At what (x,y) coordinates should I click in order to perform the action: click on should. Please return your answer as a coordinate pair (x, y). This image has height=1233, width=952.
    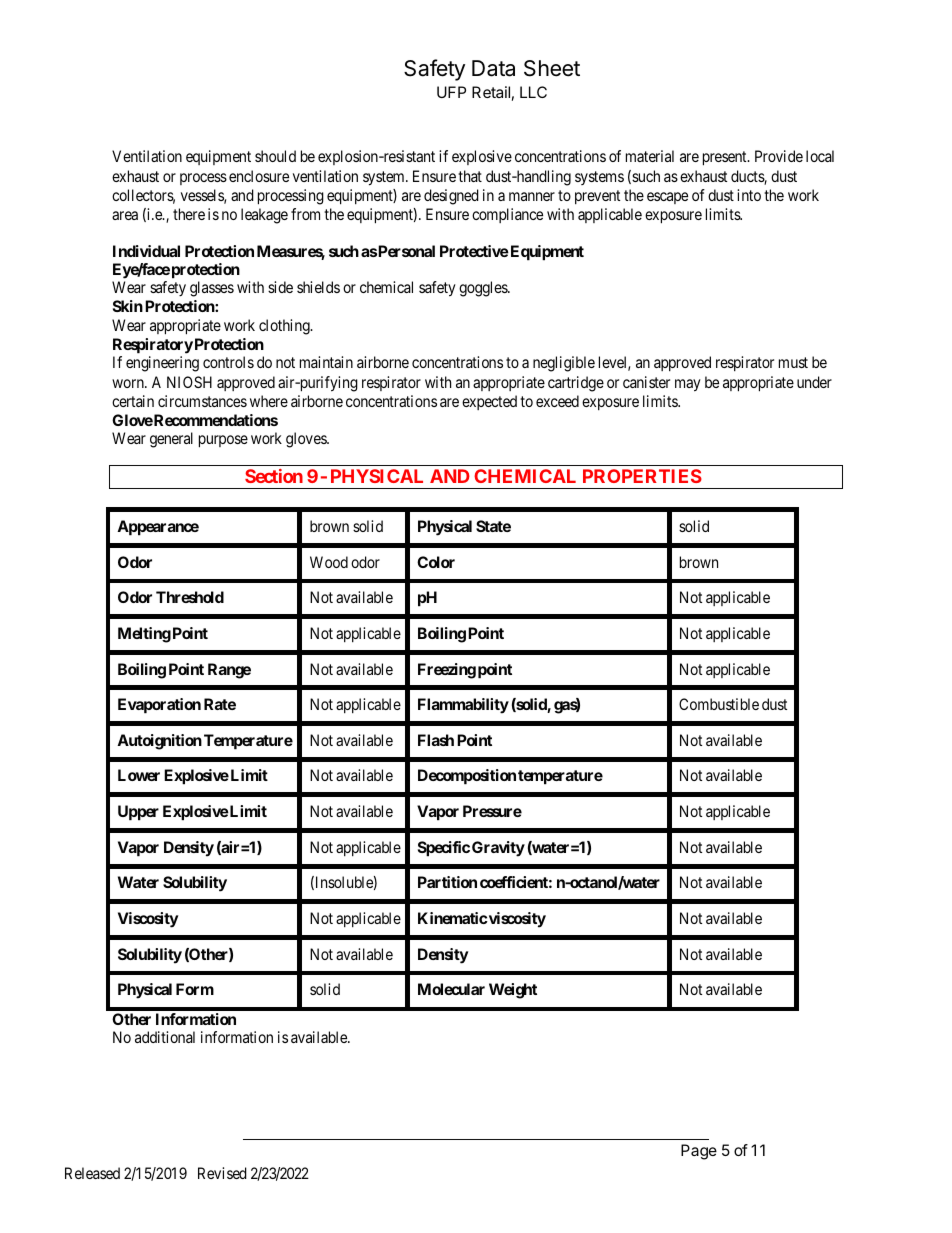
    Looking at the image, I should click on (275, 156).
